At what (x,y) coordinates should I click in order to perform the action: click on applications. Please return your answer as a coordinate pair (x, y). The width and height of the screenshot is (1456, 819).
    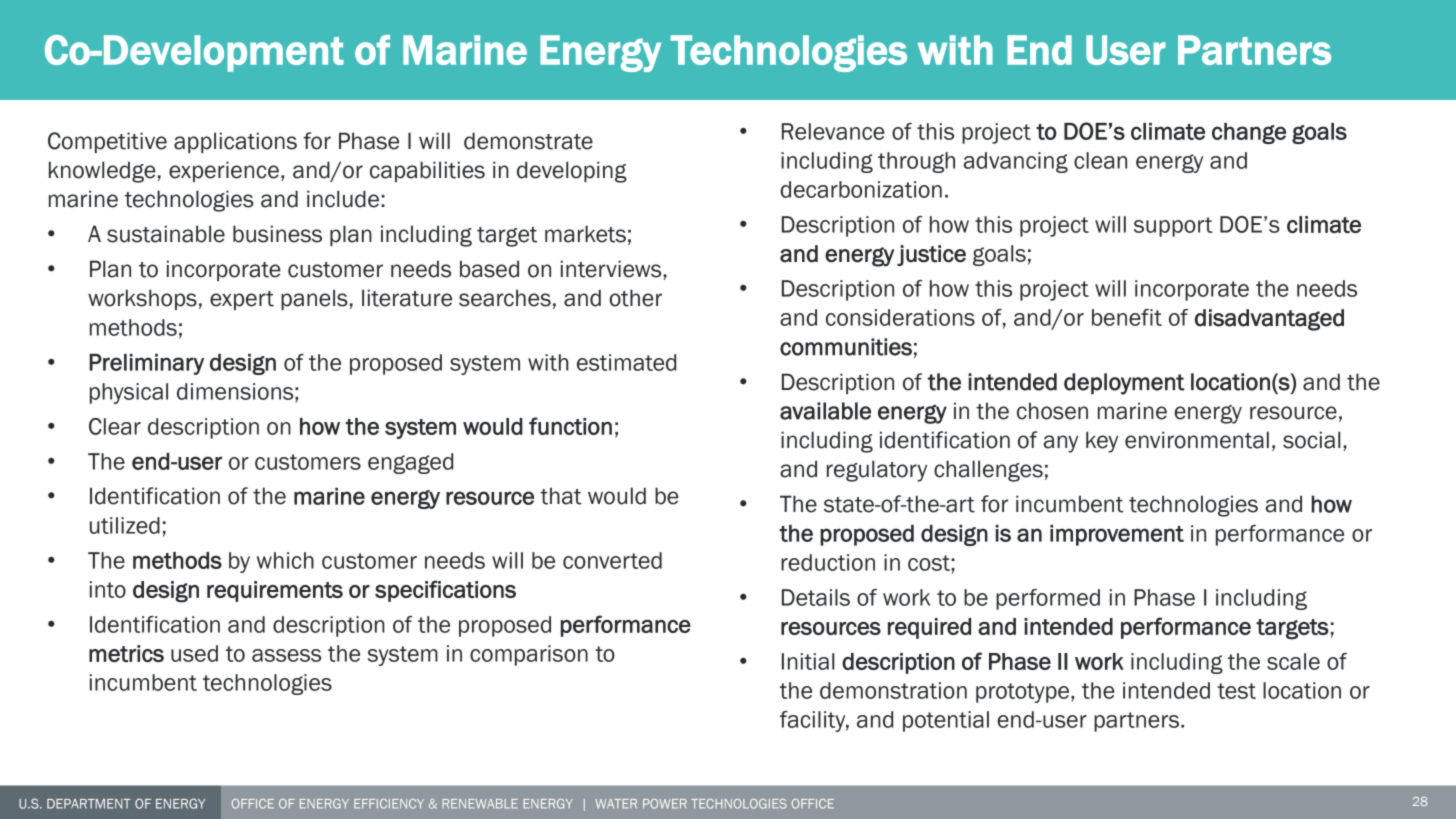
    Looking at the image, I should click on (235, 142).
